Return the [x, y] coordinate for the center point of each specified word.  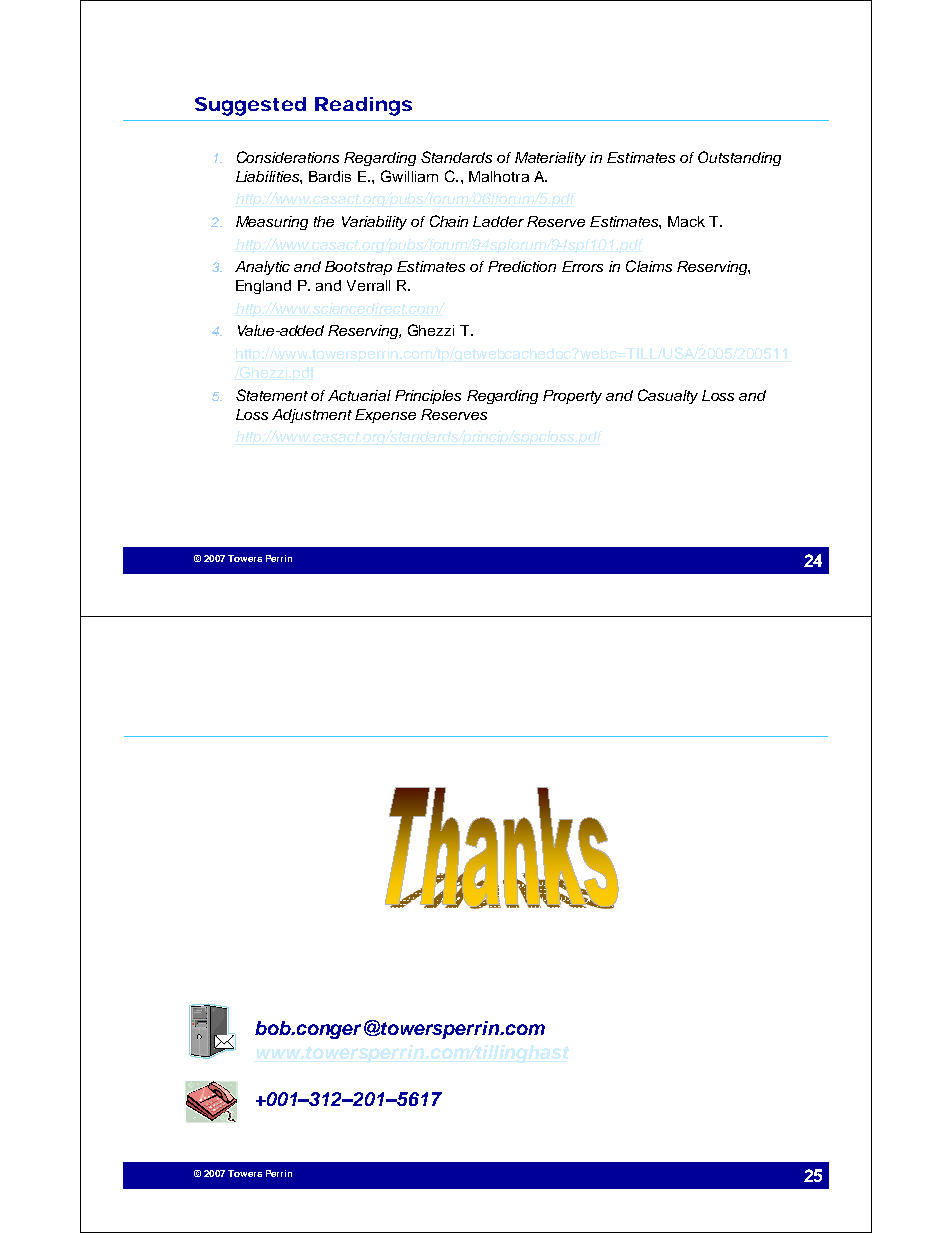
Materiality [550, 159]
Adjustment [312, 416]
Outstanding [739, 158]
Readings [363, 106]
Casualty [668, 396]
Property [572, 397]
